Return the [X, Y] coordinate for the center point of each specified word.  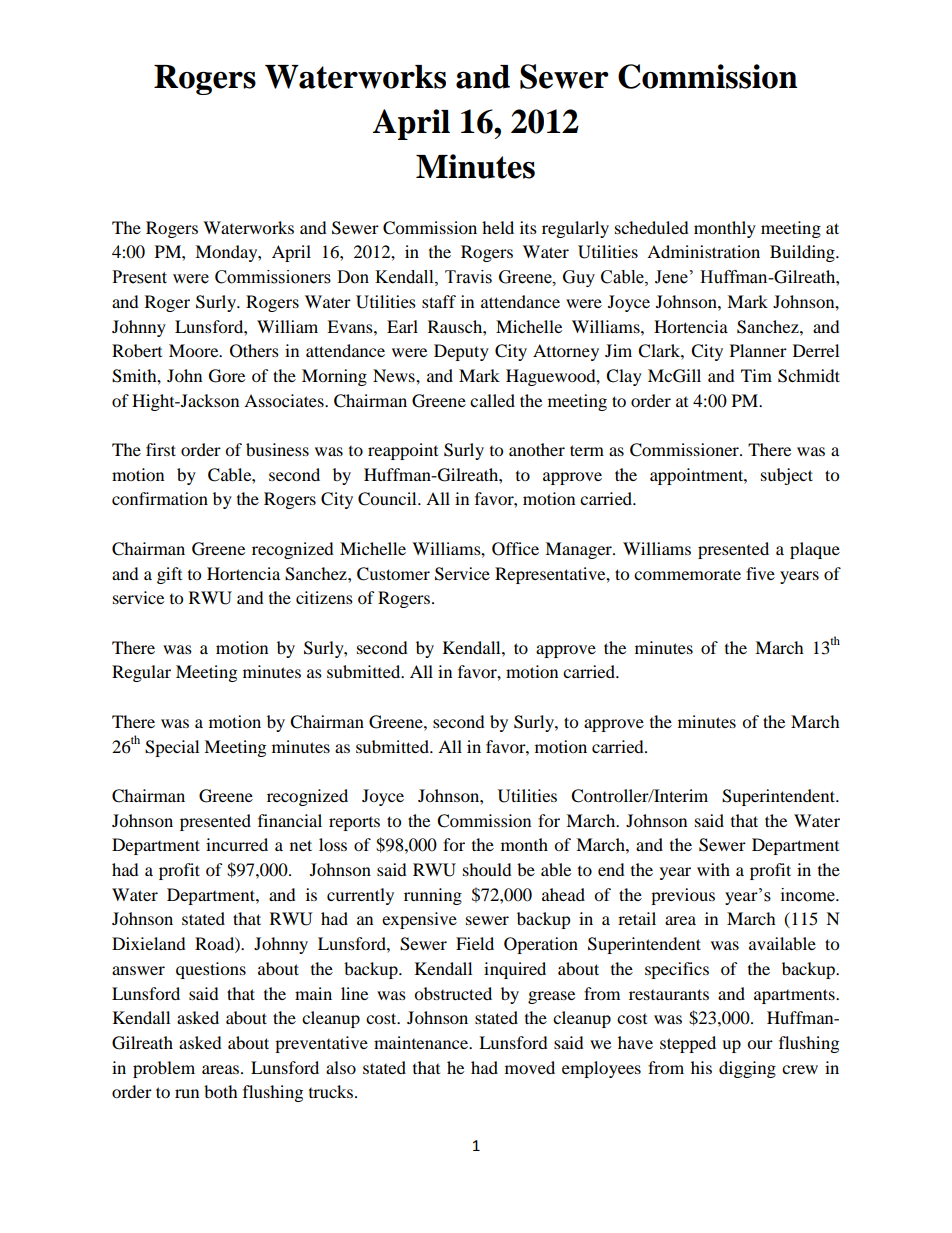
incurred [237, 844]
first [161, 449]
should [487, 869]
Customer [393, 574]
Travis [468, 277]
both [221, 1091]
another [537, 449]
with [713, 869]
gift [169, 575]
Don [353, 277]
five [760, 573]
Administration [703, 251]
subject [787, 476]
